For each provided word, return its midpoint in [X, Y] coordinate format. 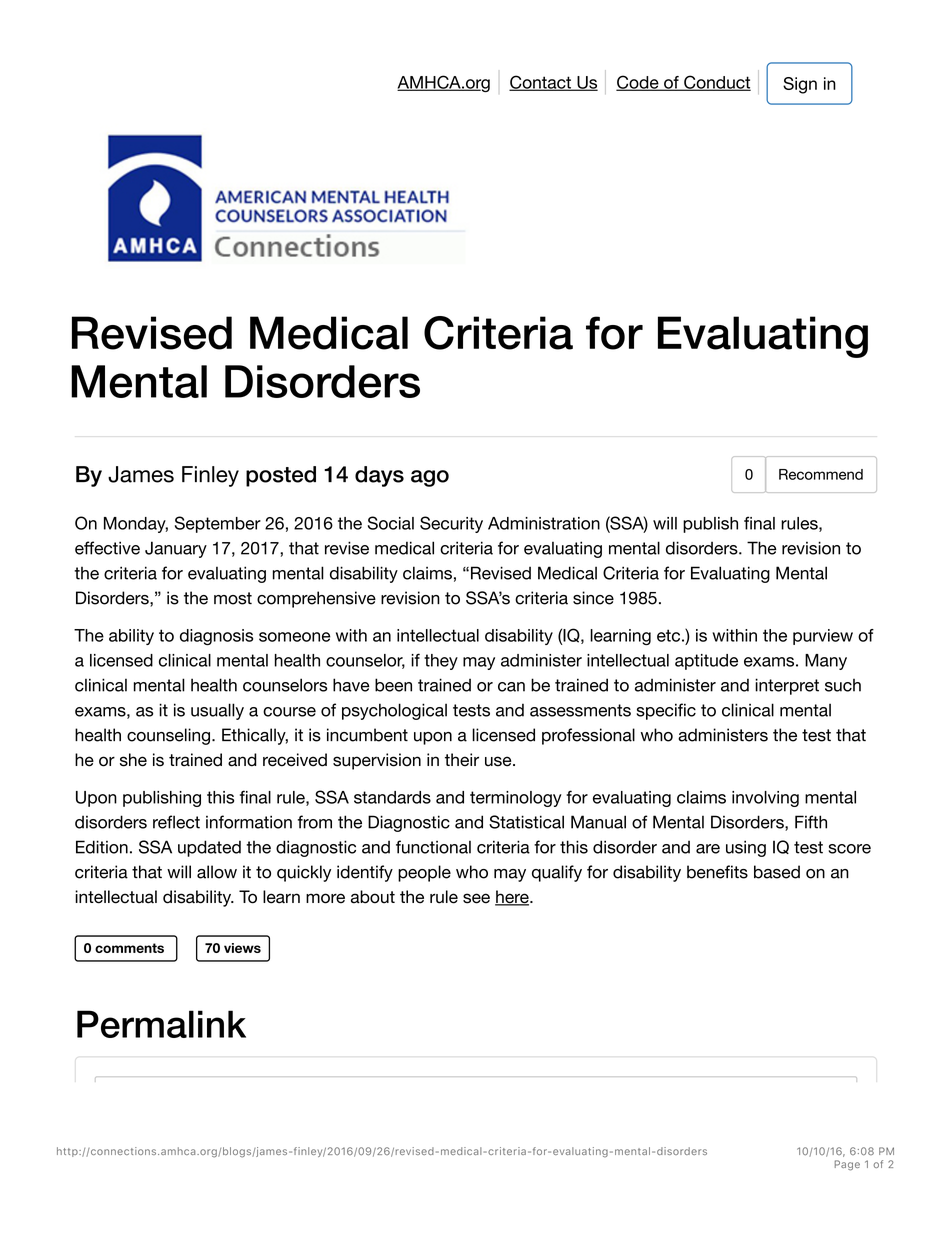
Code [638, 83]
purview [823, 637]
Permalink [161, 1024]
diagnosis [216, 637]
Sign [800, 85]
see [476, 898]
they [441, 662]
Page [847, 1165]
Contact [541, 83]
